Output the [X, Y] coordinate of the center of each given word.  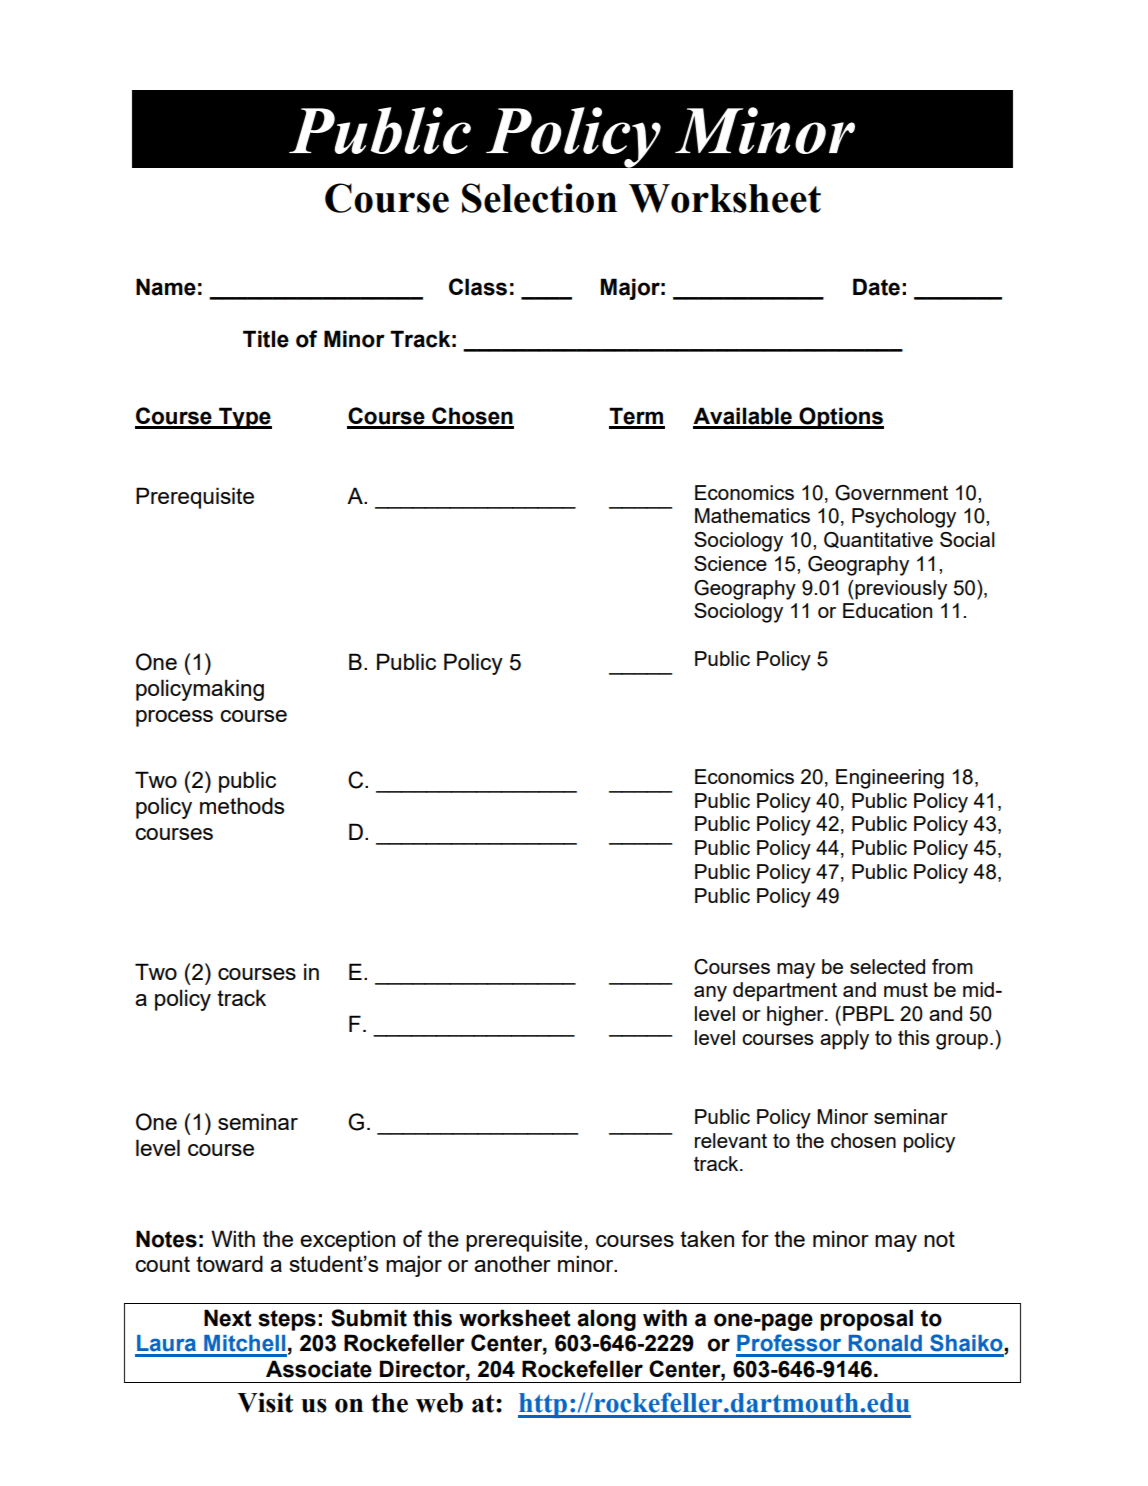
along [606, 1320]
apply [844, 1040]
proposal [866, 1320]
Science [730, 563]
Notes [166, 1239]
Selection [539, 198]
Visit [265, 1402]
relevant [731, 1140]
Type [244, 418]
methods [242, 805]
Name [166, 287]
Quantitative [878, 540]
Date [876, 287]
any [710, 994]
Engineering [890, 779]
